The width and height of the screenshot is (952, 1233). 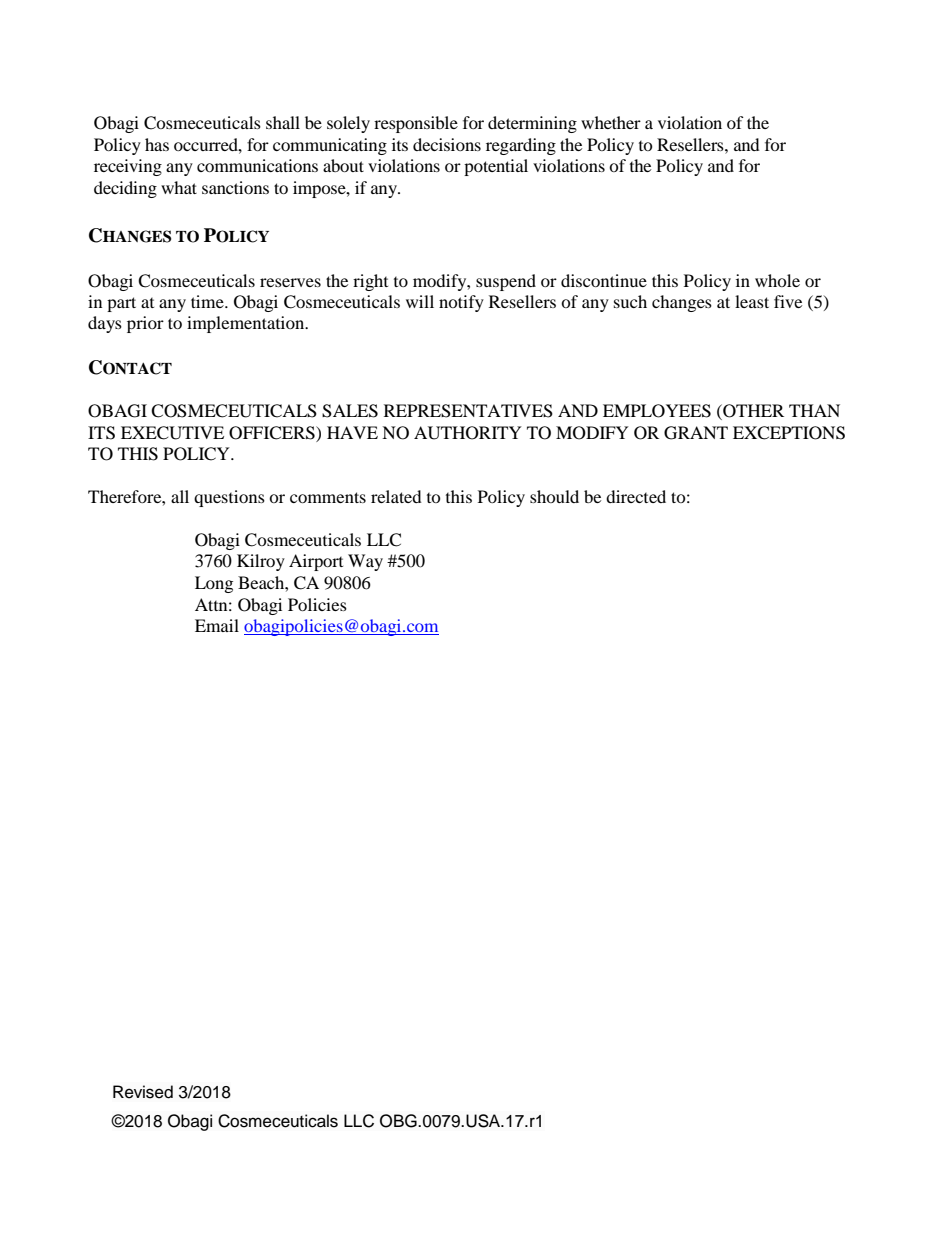 What do you see at coordinates (214, 584) in the screenshot?
I see `Long` at bounding box center [214, 584].
